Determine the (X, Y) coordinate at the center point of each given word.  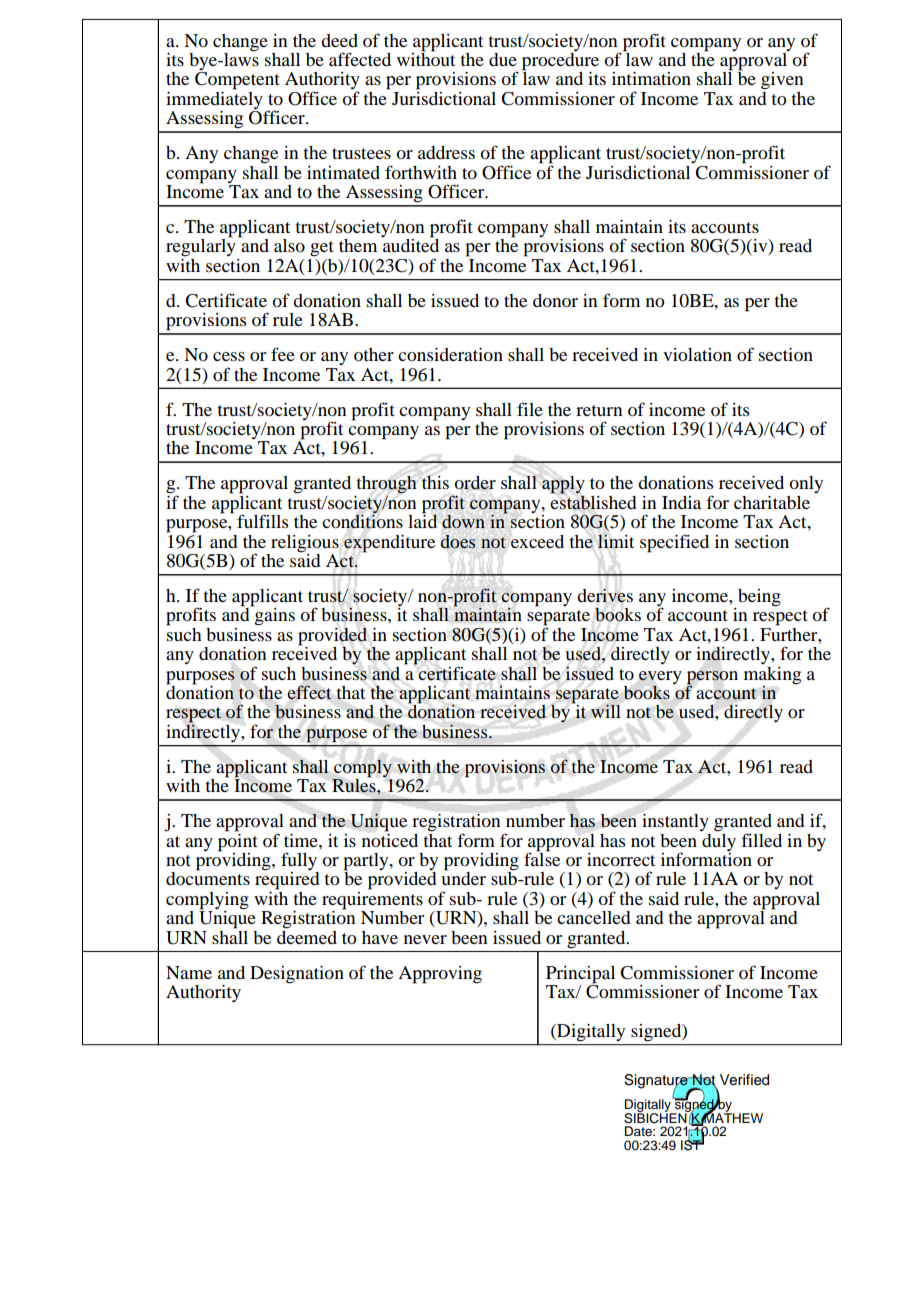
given (782, 81)
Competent (237, 81)
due (503, 59)
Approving (440, 975)
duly (719, 841)
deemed (307, 936)
